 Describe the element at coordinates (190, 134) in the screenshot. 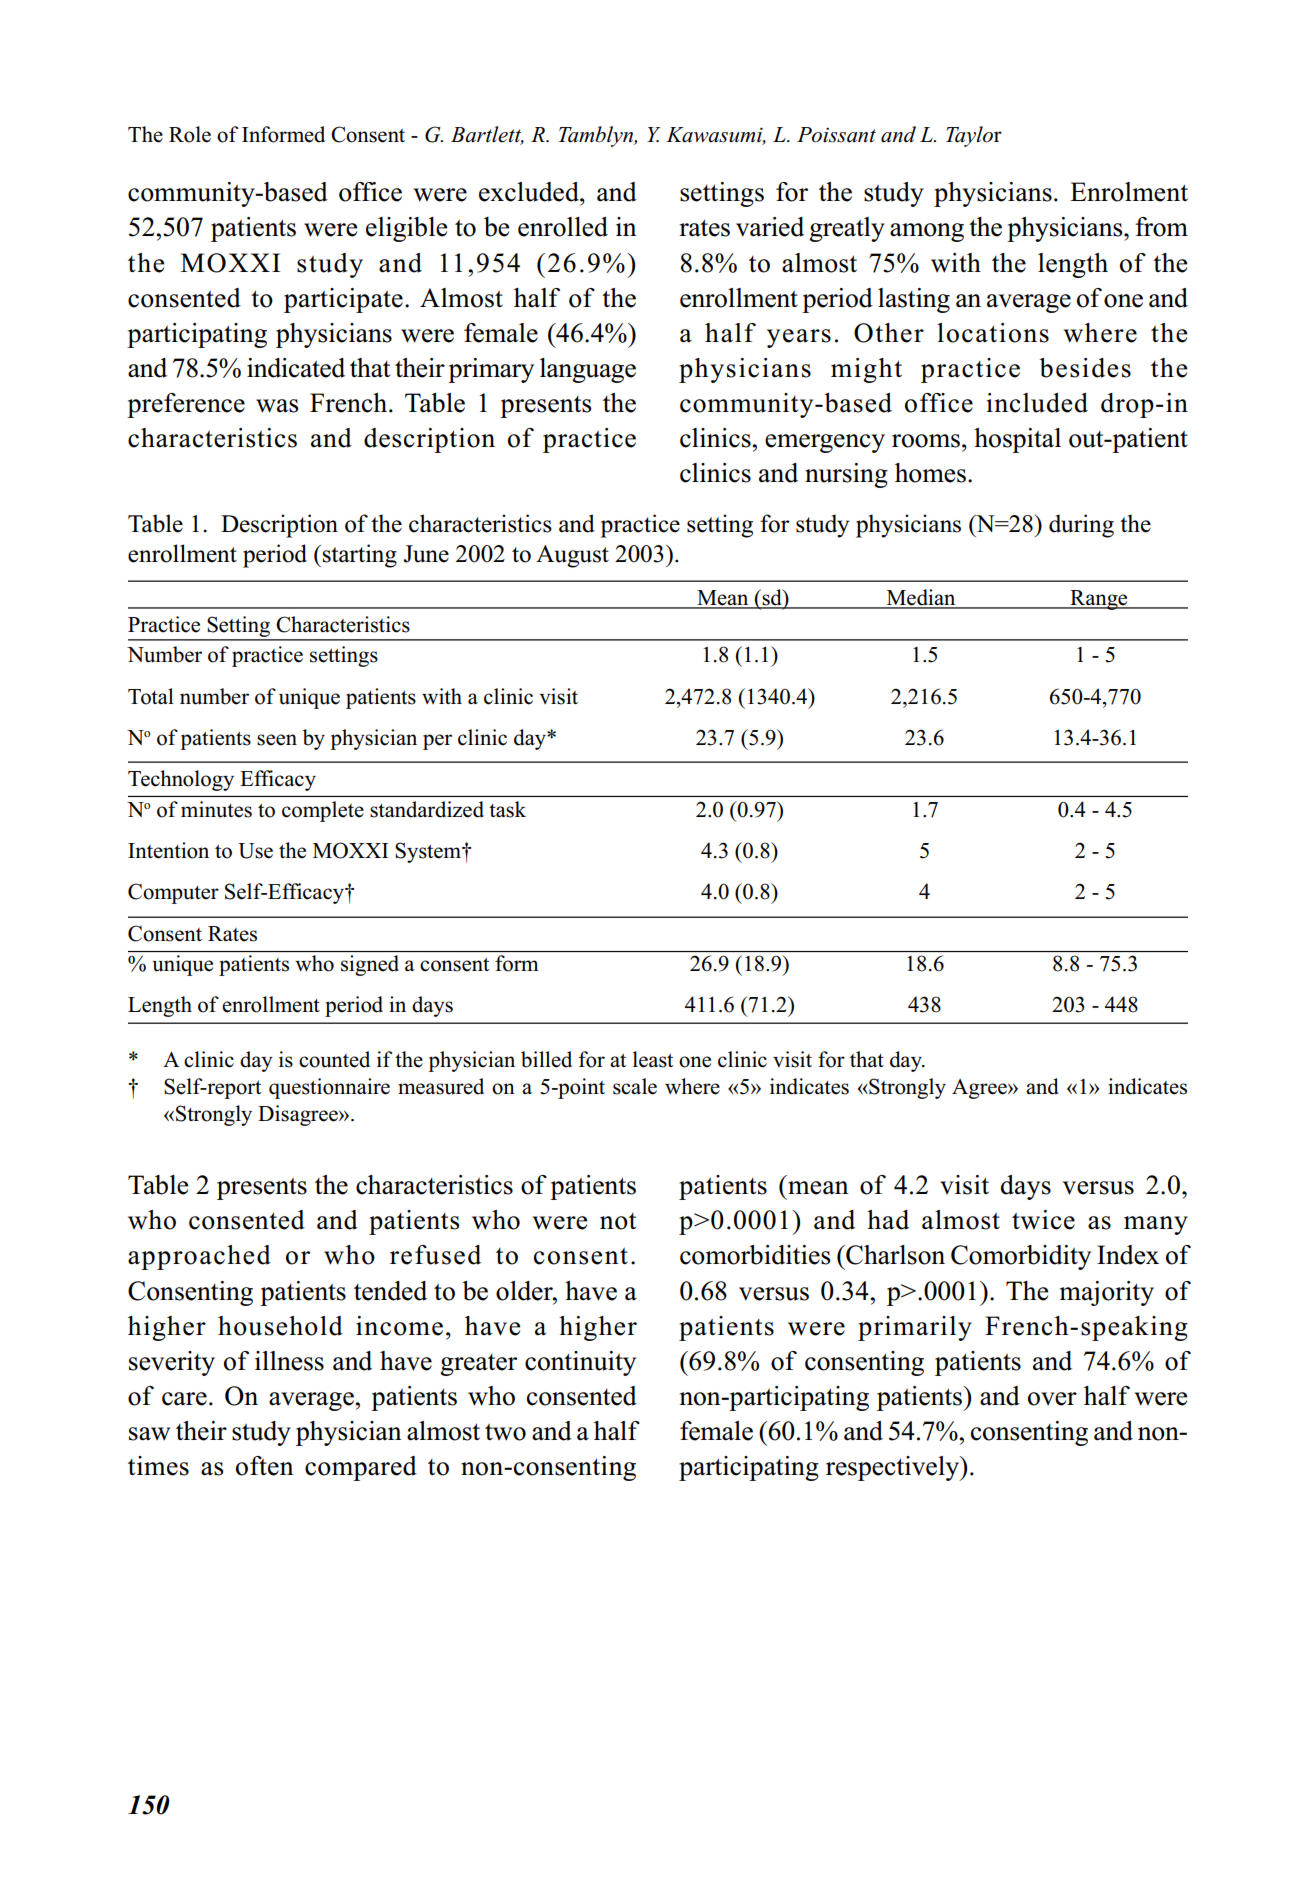

I see `Role` at that location.
